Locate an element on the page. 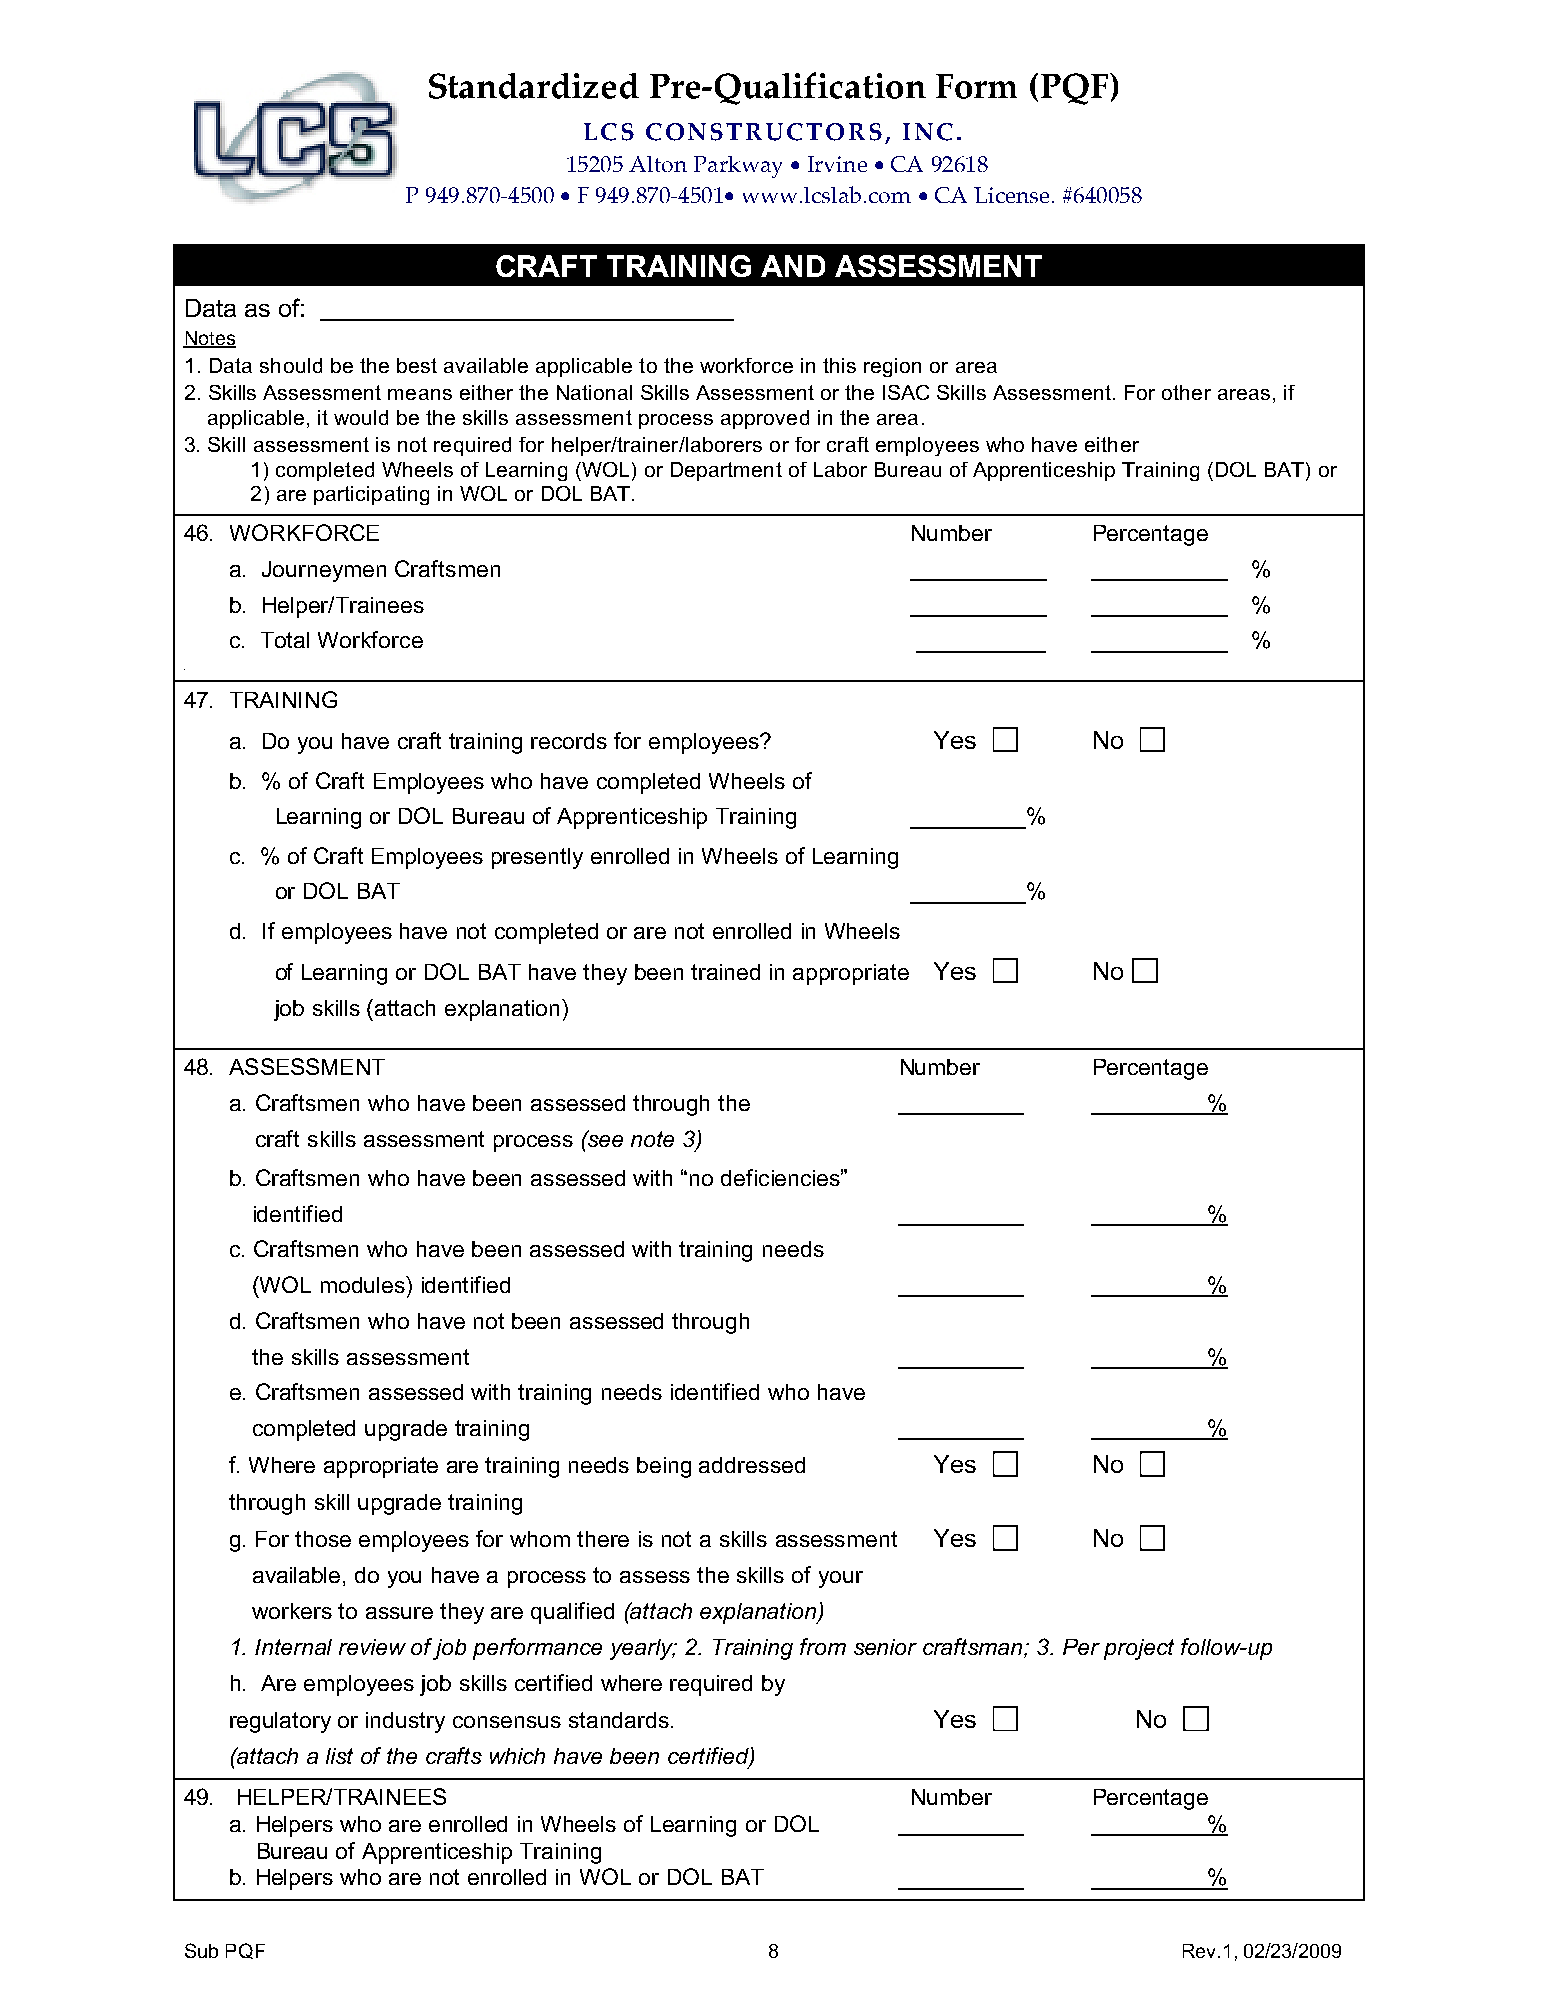  License is located at coordinates (1011, 195).
